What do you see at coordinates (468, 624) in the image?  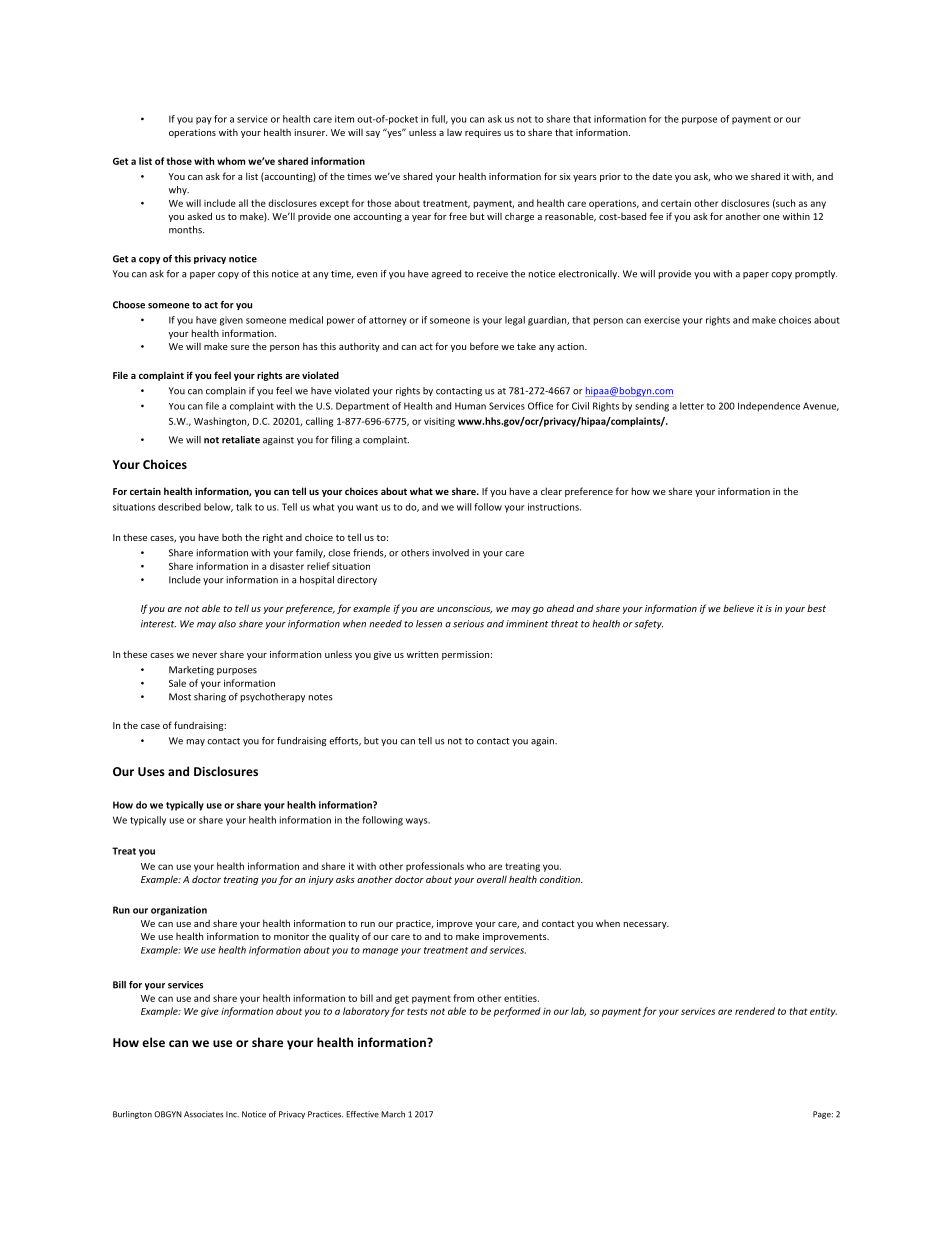 I see `serious` at bounding box center [468, 624].
